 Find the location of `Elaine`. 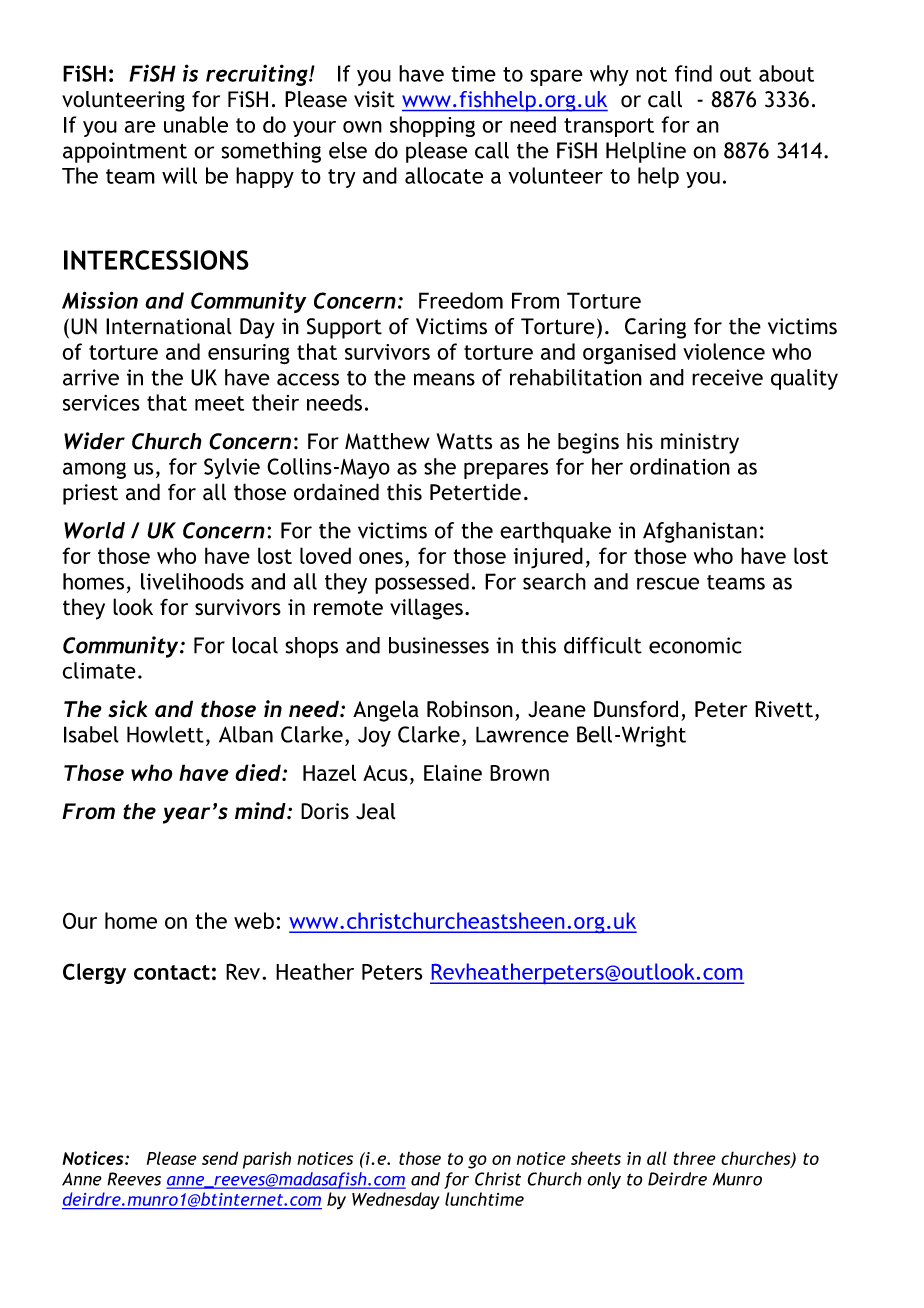

Elaine is located at coordinates (453, 772).
